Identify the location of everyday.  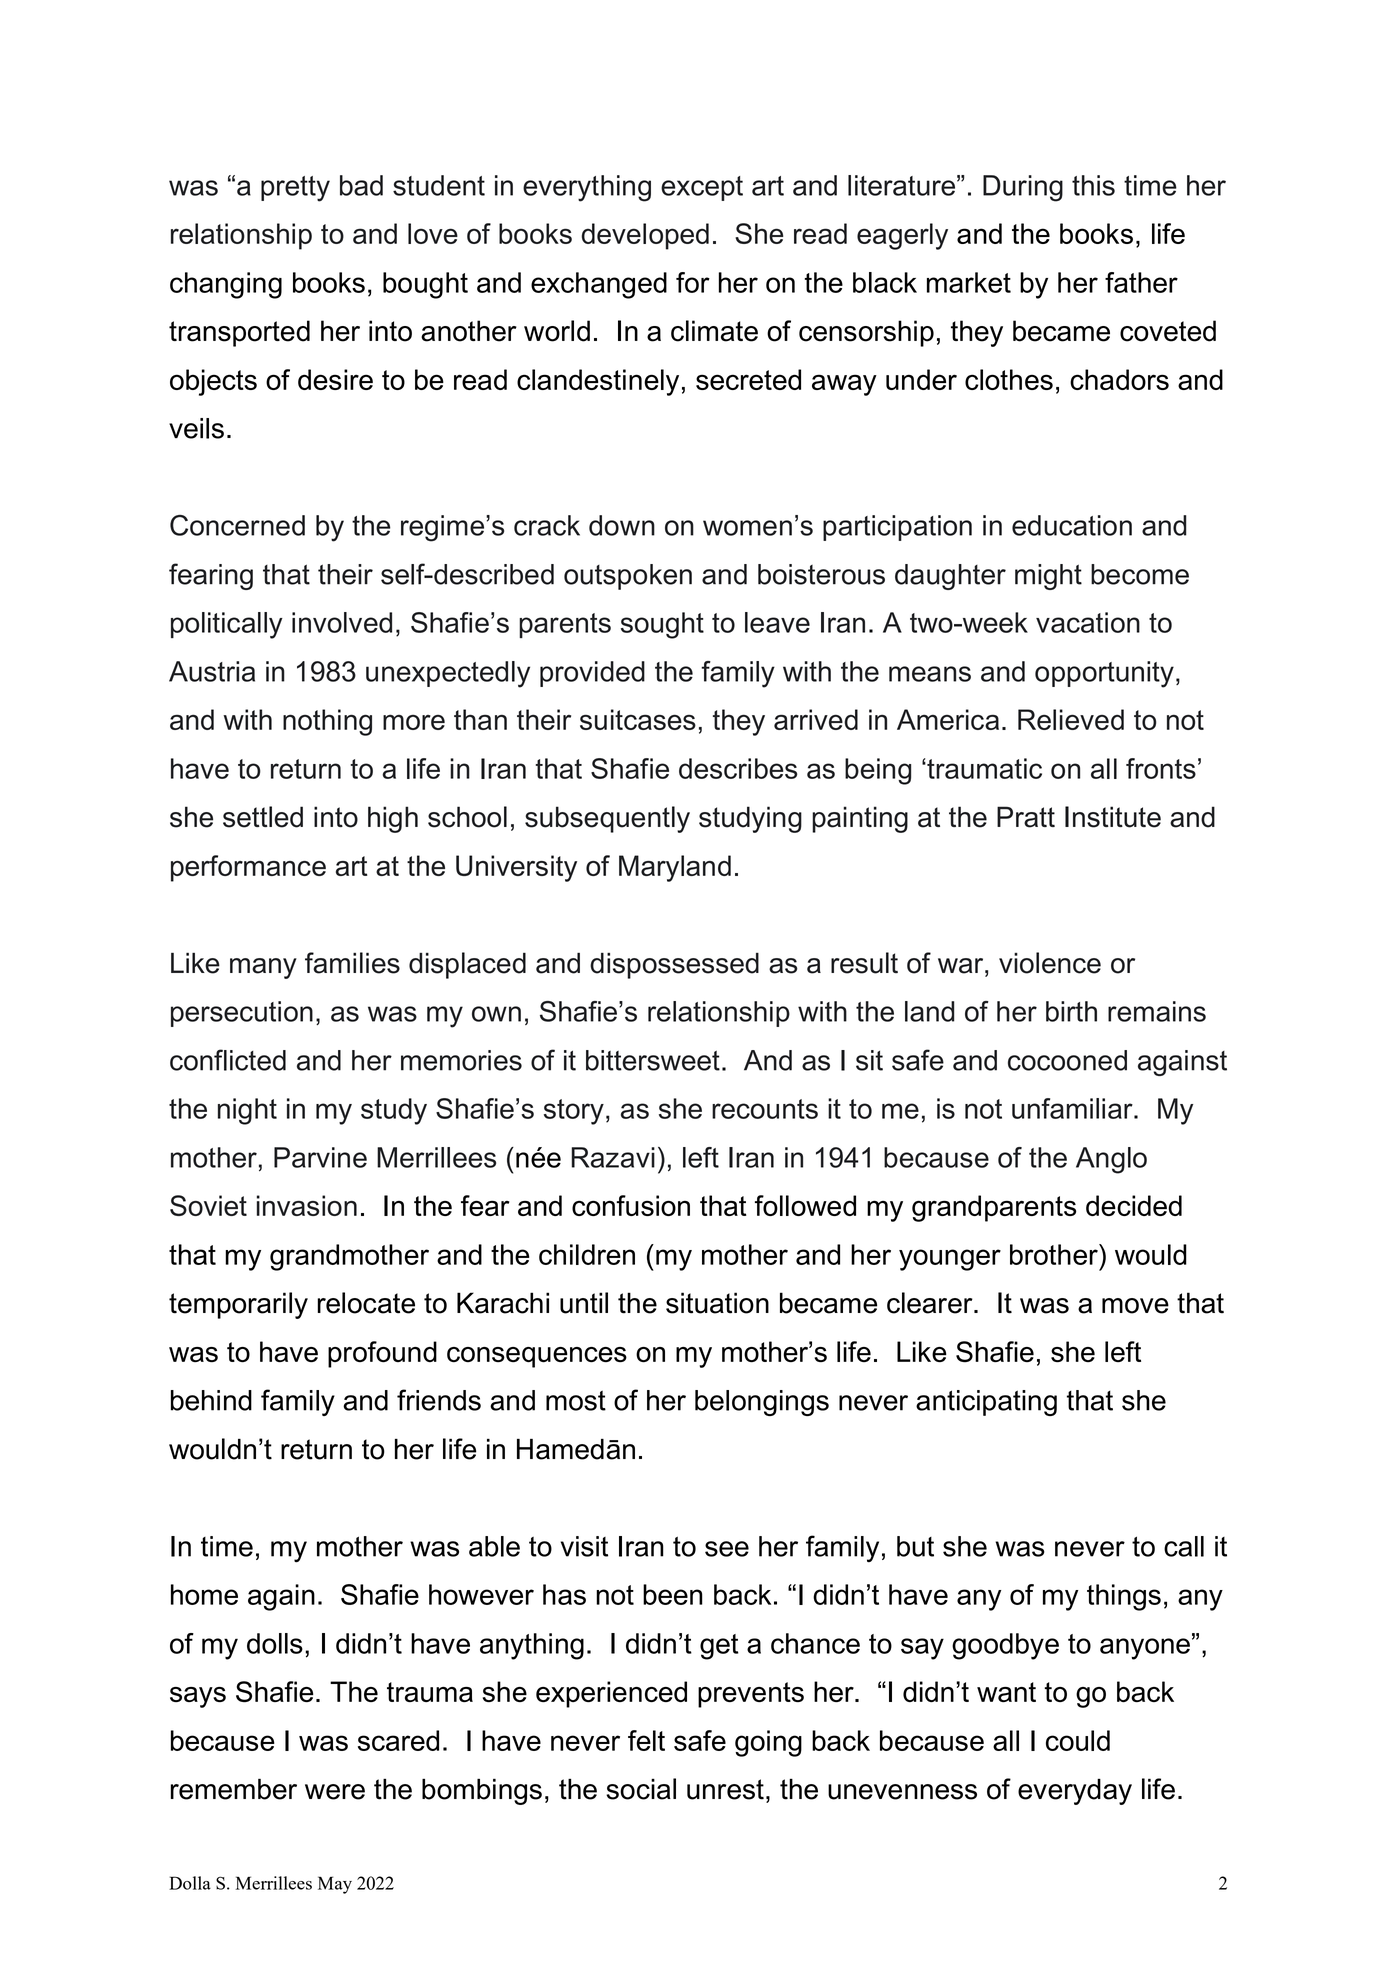
(1075, 1792).
